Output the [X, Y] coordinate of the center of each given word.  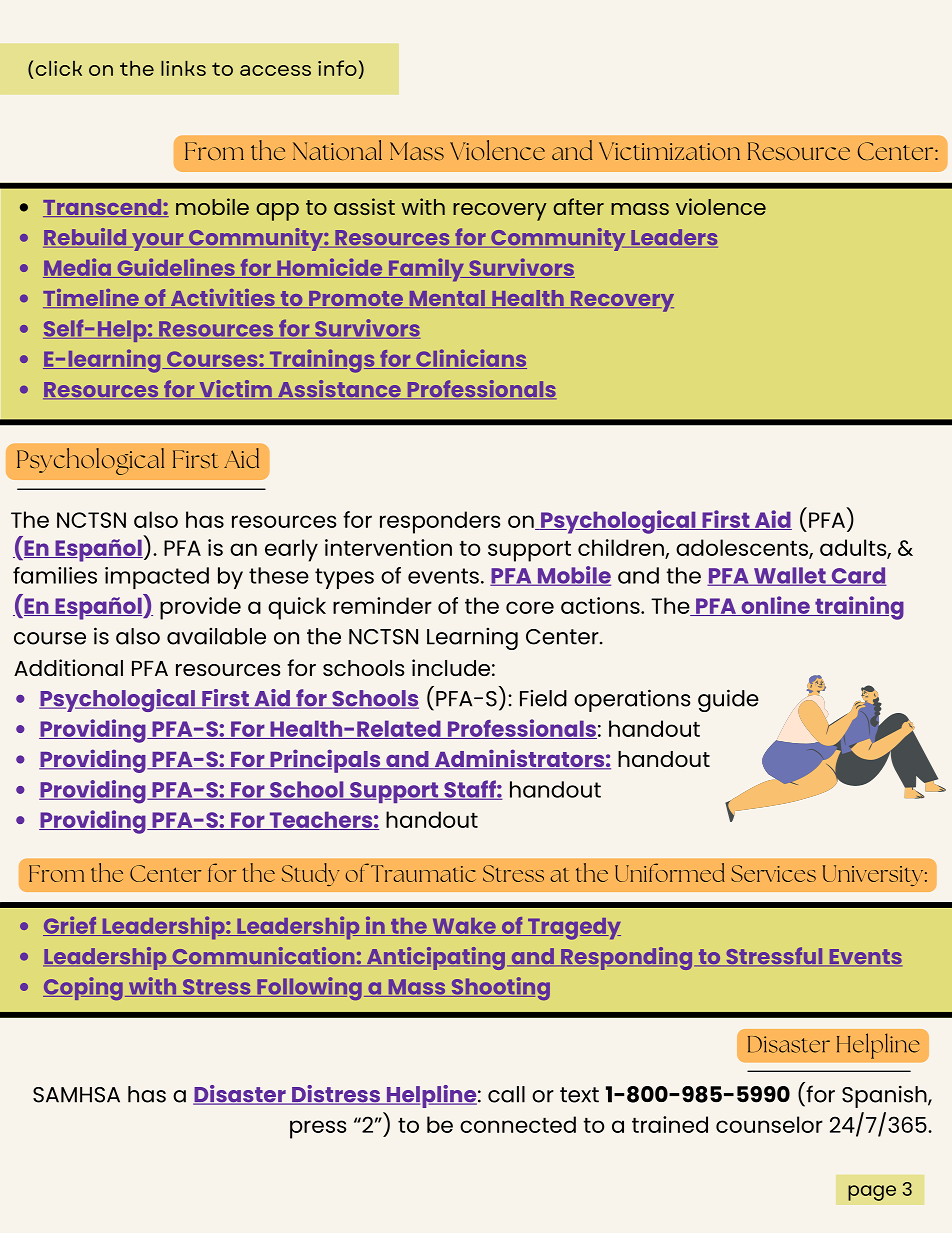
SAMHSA [76, 1095]
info [337, 68]
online [775, 606]
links [183, 68]
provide [200, 608]
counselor [769, 1124]
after [578, 206]
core [530, 607]
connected [518, 1124]
